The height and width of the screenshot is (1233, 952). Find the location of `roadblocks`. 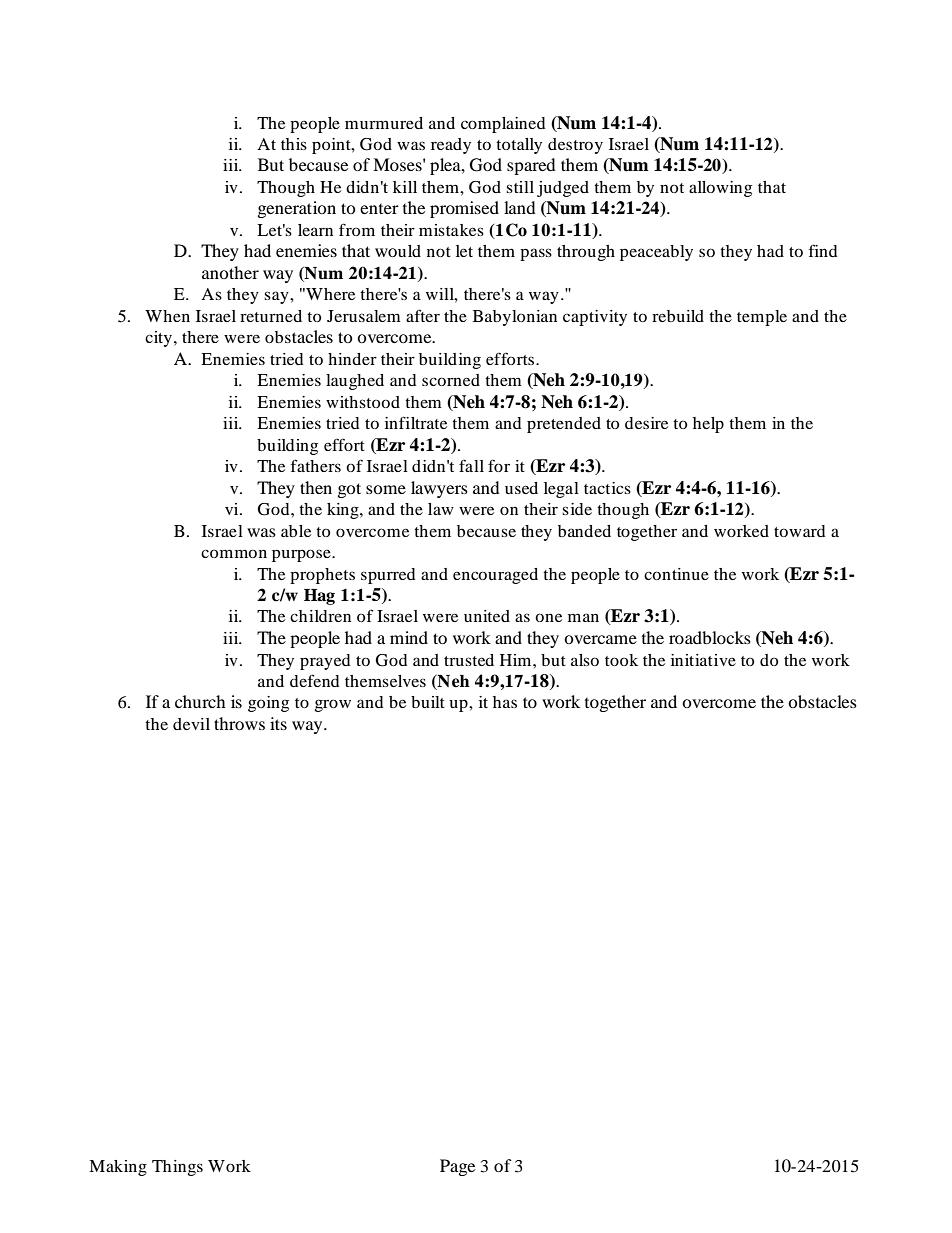

roadblocks is located at coordinates (710, 637).
